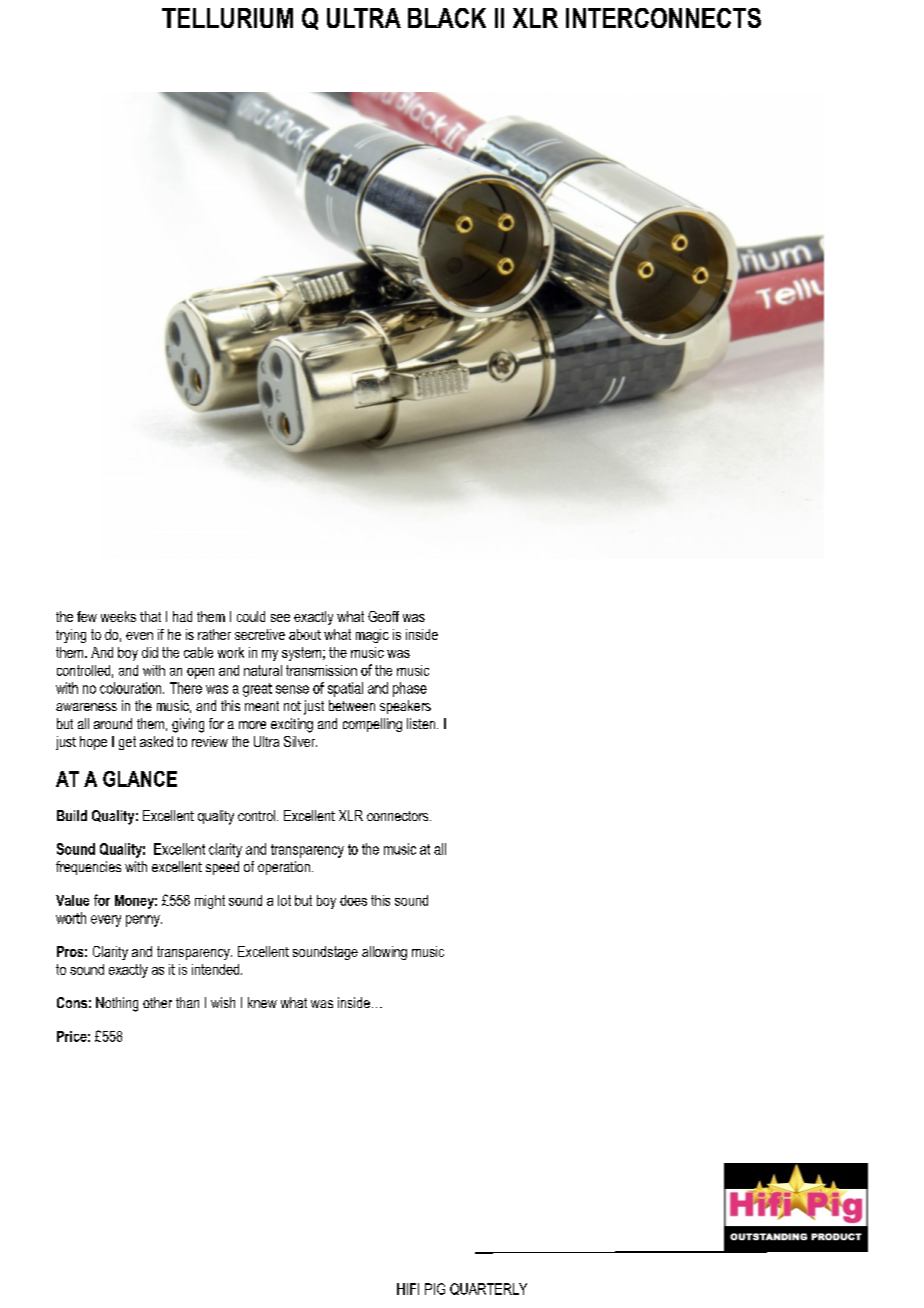  I want to click on INTERCONNECTS, so click(663, 18).
